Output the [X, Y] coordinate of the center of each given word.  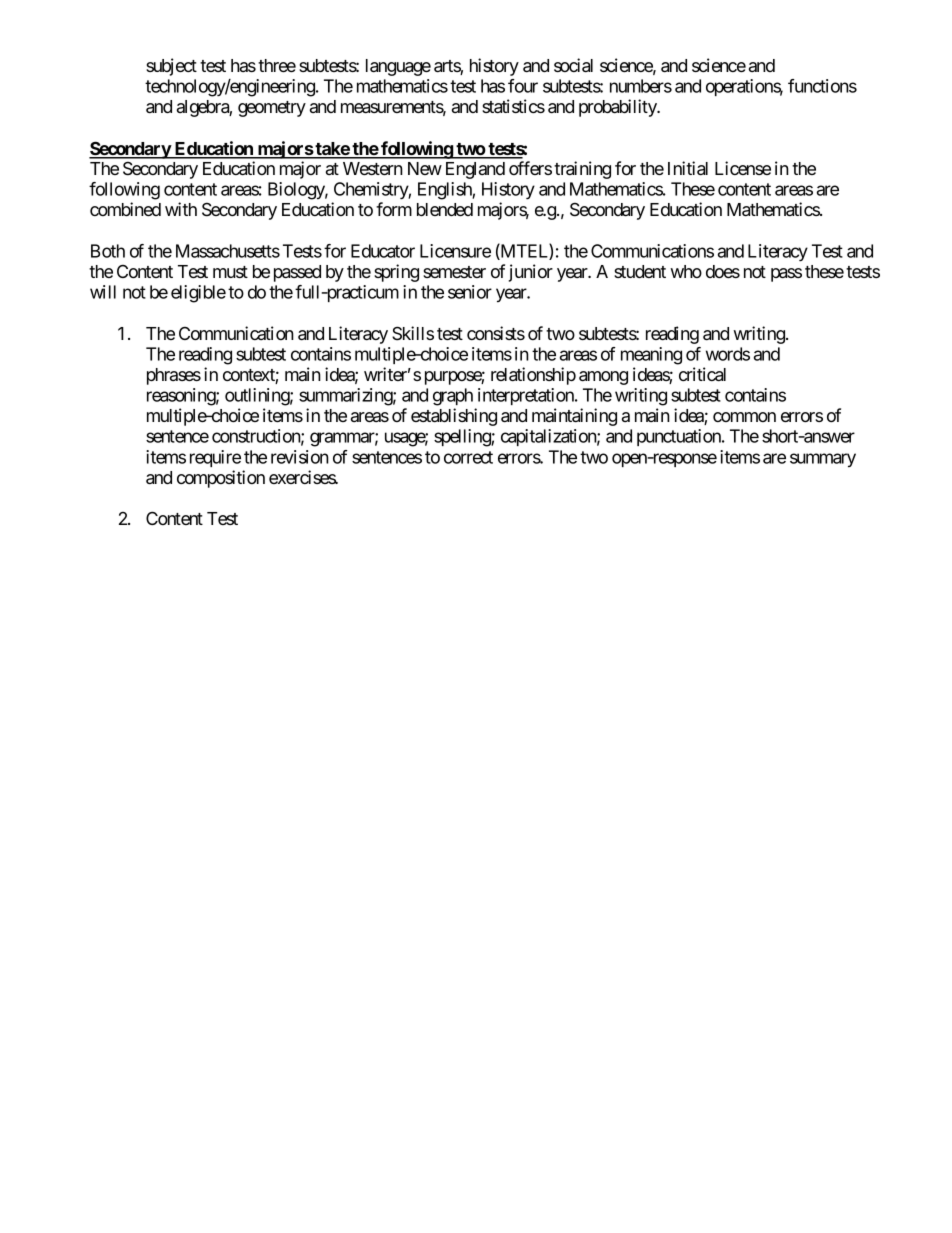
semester [454, 272]
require [215, 458]
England [475, 170]
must [230, 272]
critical [702, 374]
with [181, 209]
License [743, 168]
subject [171, 67]
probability [619, 108]
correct [468, 457]
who [686, 271]
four [523, 86]
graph [453, 397]
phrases [174, 376]
